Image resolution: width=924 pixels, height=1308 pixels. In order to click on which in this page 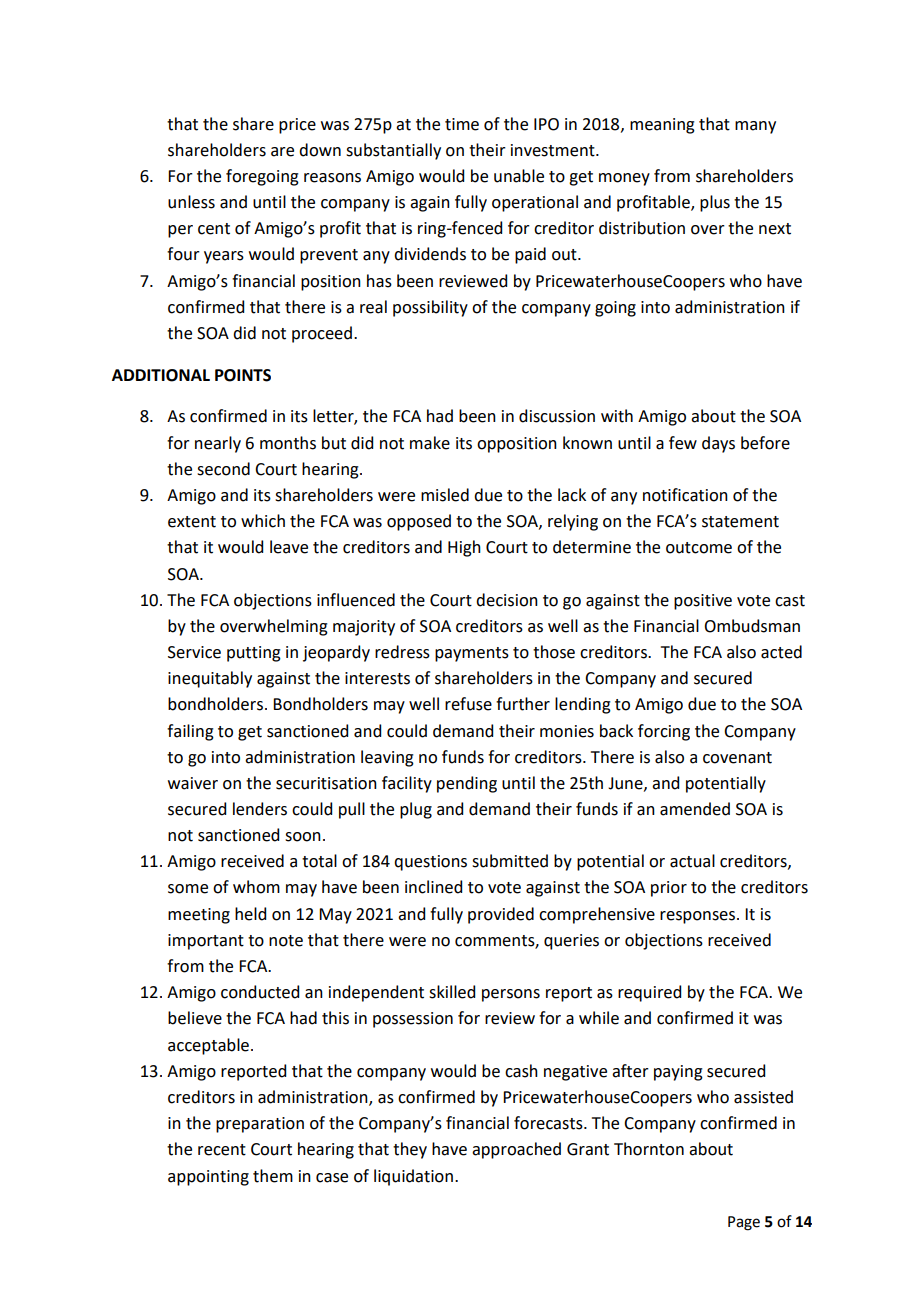, I will do `click(263, 521)`.
